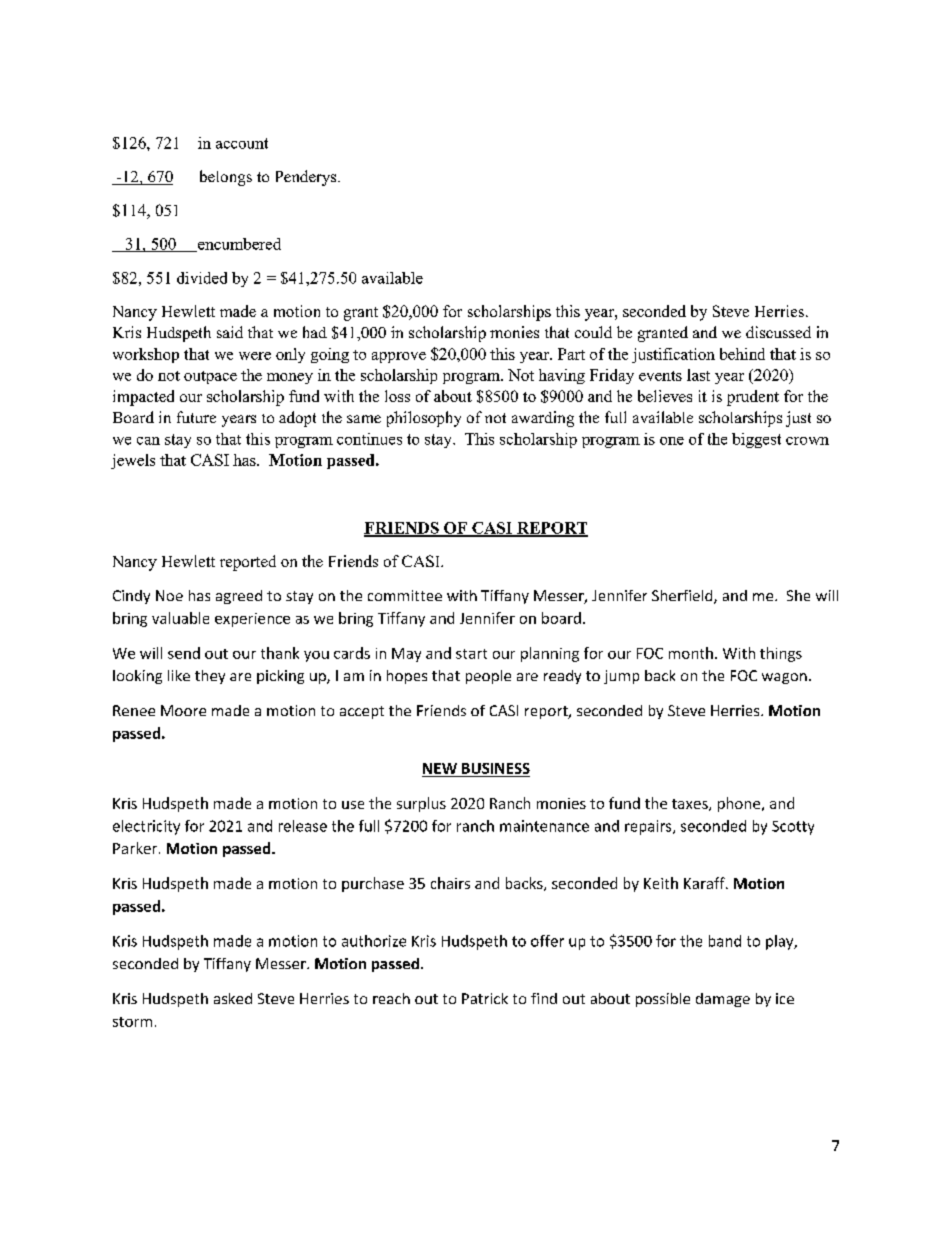 Image resolution: width=952 pixels, height=1233 pixels. Describe the element at coordinates (405, 595) in the screenshot. I see `committee` at that location.
